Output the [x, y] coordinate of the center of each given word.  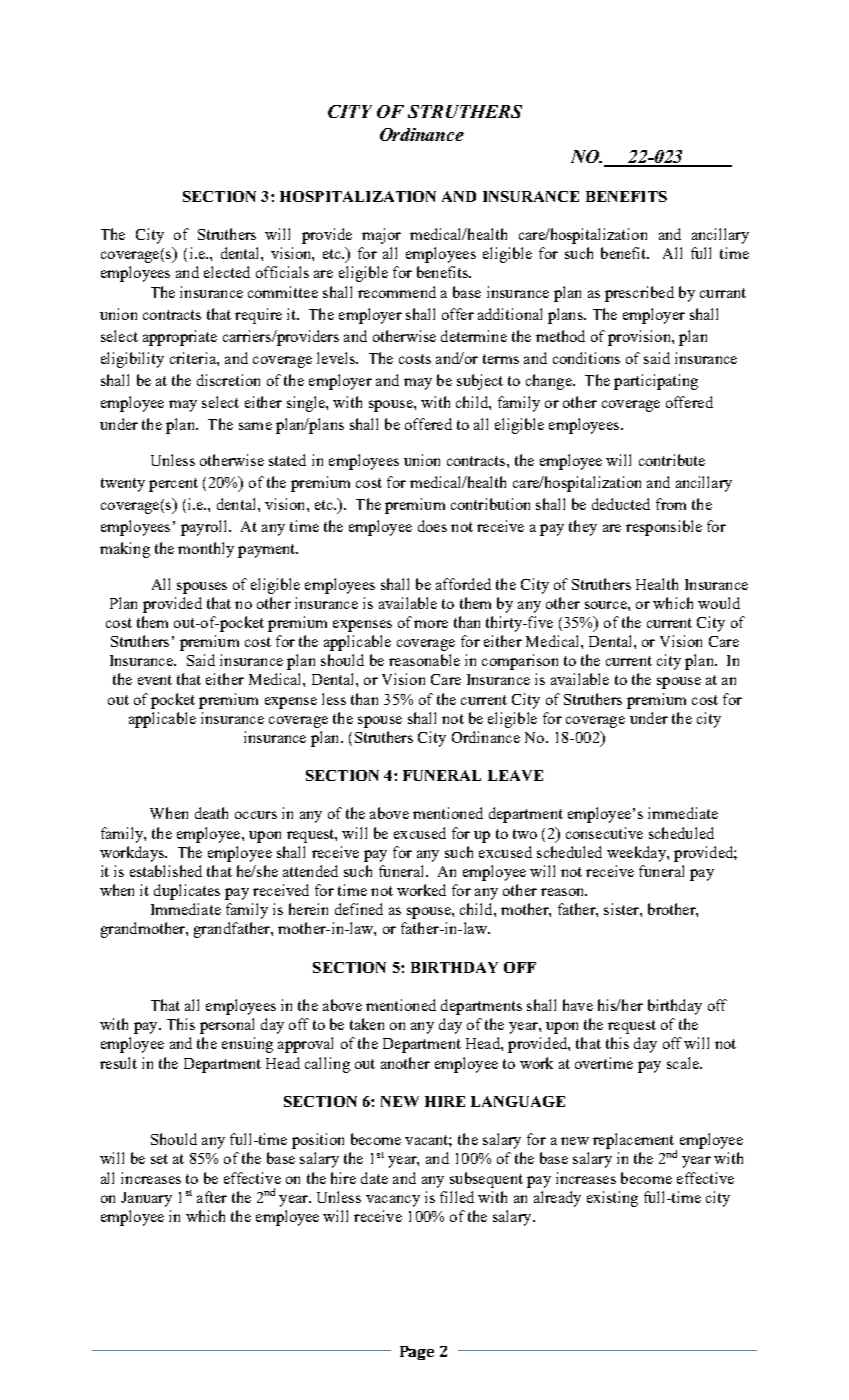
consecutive [604, 833]
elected [227, 272]
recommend [397, 292]
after [212, 1197]
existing [612, 1199]
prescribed [639, 294]
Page [417, 1353]
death [211, 813]
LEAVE [515, 775]
